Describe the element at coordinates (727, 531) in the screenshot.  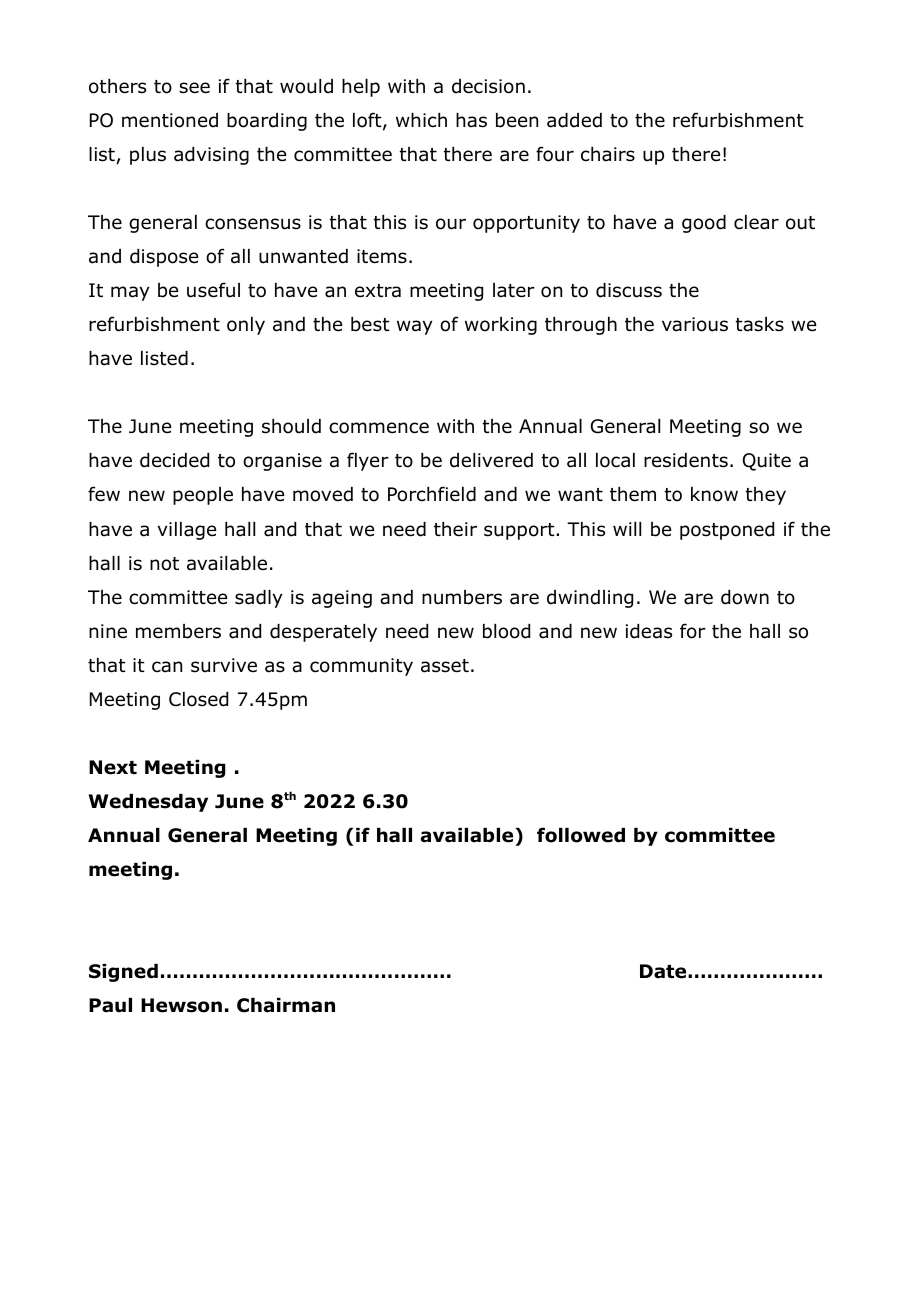
I see `postponed` at that location.
